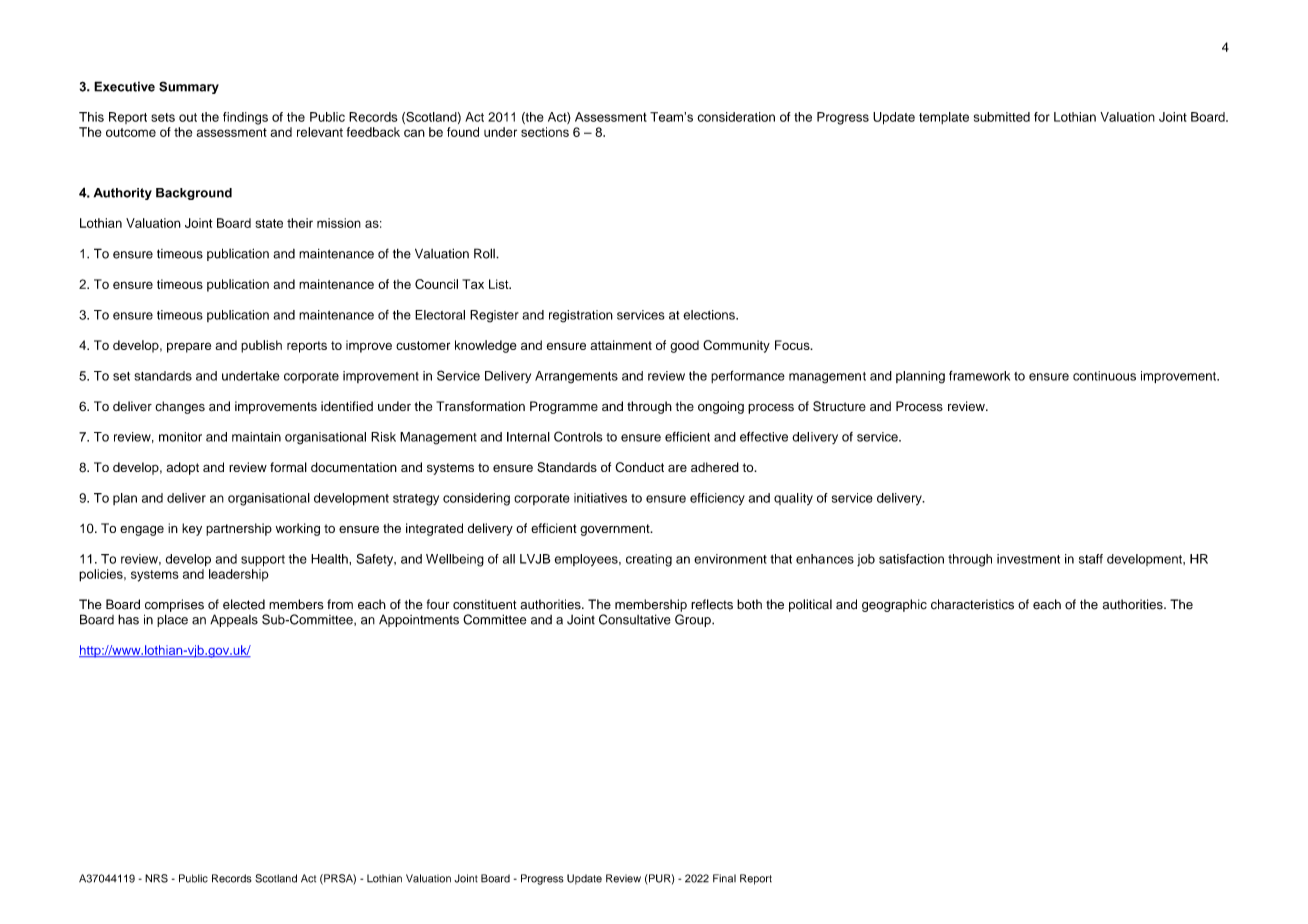 This page has height=924, width=1308. What do you see at coordinates (156, 878) in the page?
I see `NRS` at bounding box center [156, 878].
